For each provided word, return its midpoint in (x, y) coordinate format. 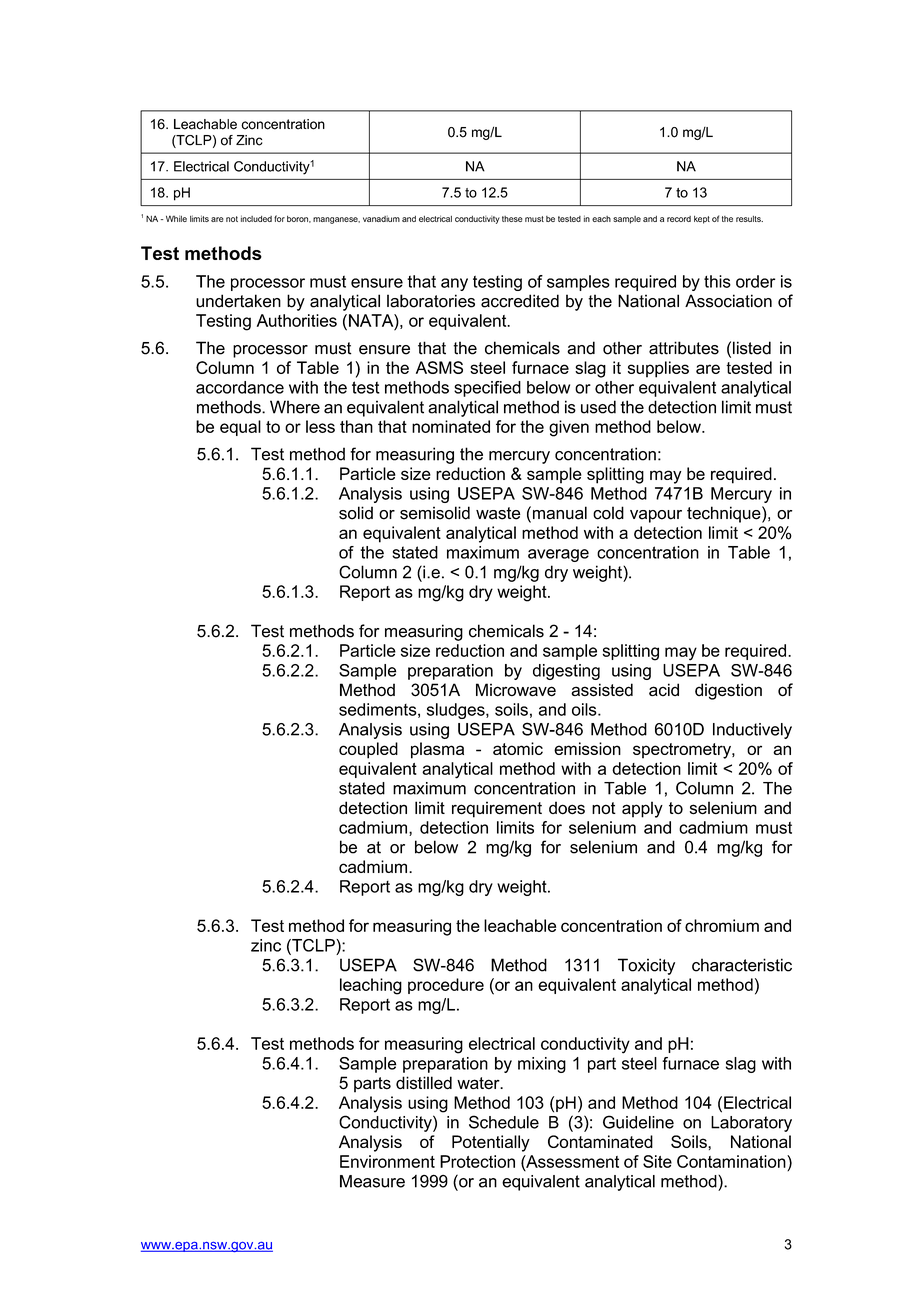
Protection (477, 1161)
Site (657, 1161)
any (454, 284)
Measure (372, 1181)
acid (664, 689)
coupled (368, 750)
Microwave (516, 690)
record (679, 219)
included (256, 218)
